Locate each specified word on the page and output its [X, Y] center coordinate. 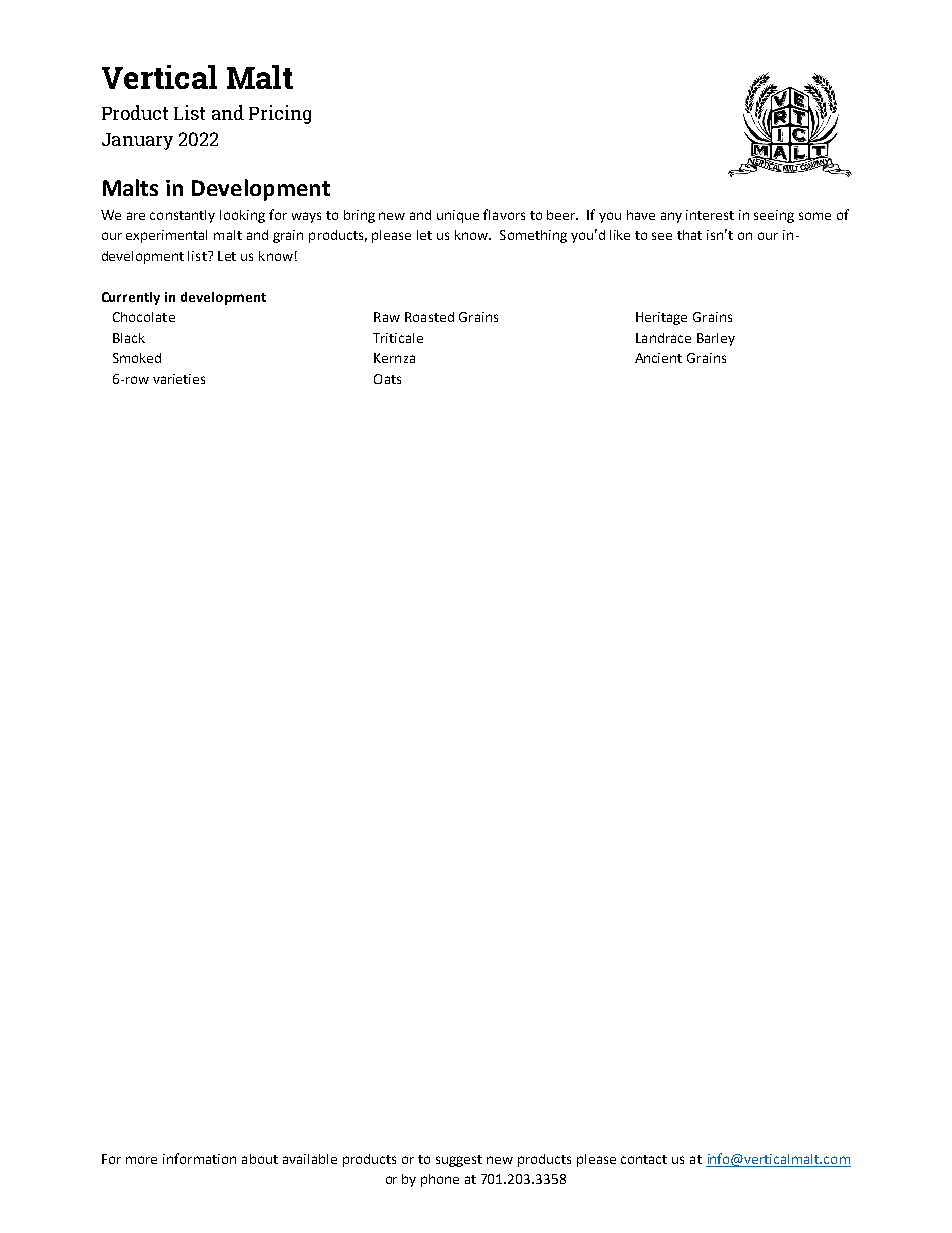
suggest [459, 1161]
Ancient [658, 358]
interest [710, 215]
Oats [387, 379]
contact [644, 1159]
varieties [179, 379]
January [137, 141]
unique [458, 216]
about [260, 1159]
